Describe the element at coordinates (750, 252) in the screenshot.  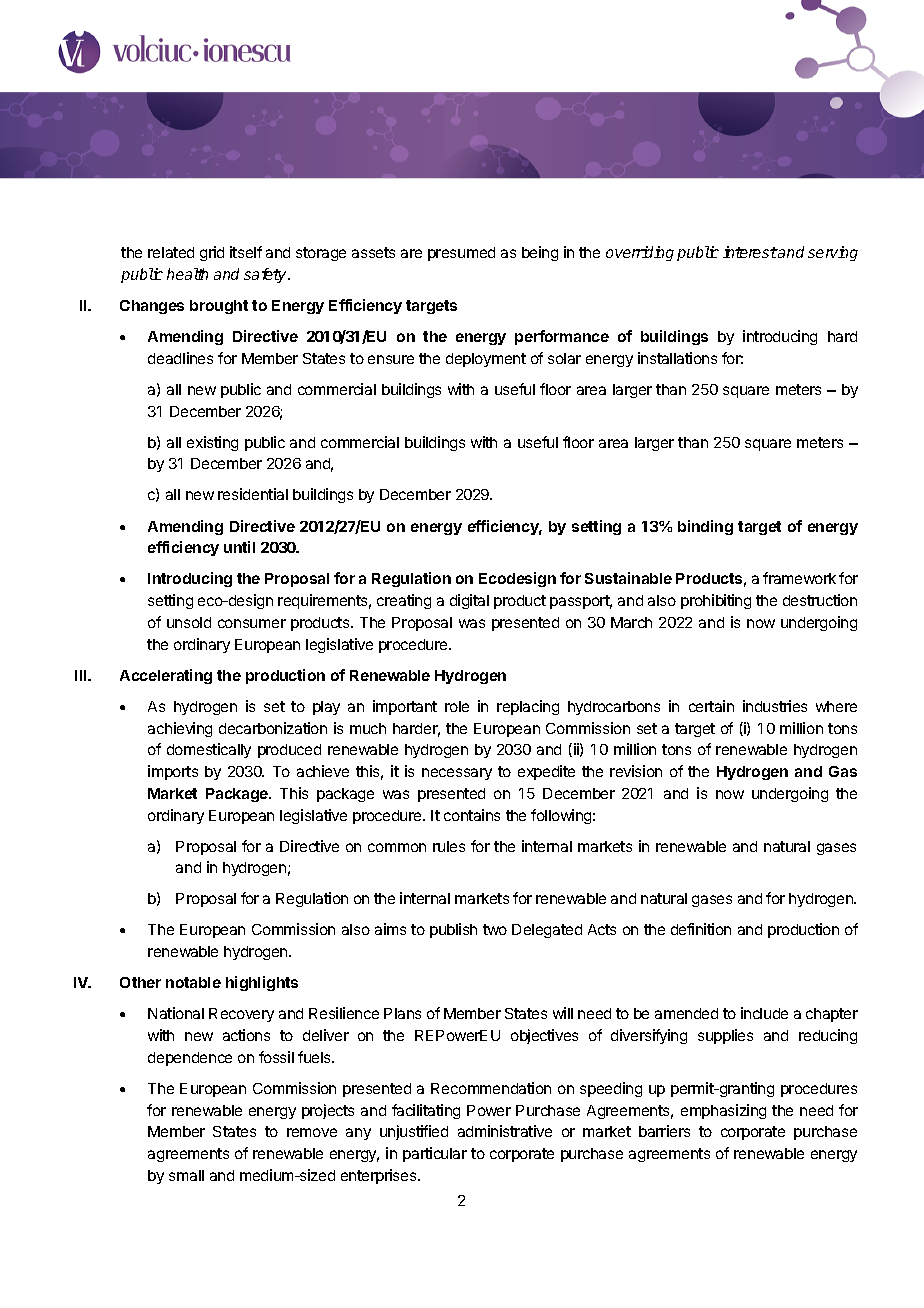
I see `interest` at that location.
